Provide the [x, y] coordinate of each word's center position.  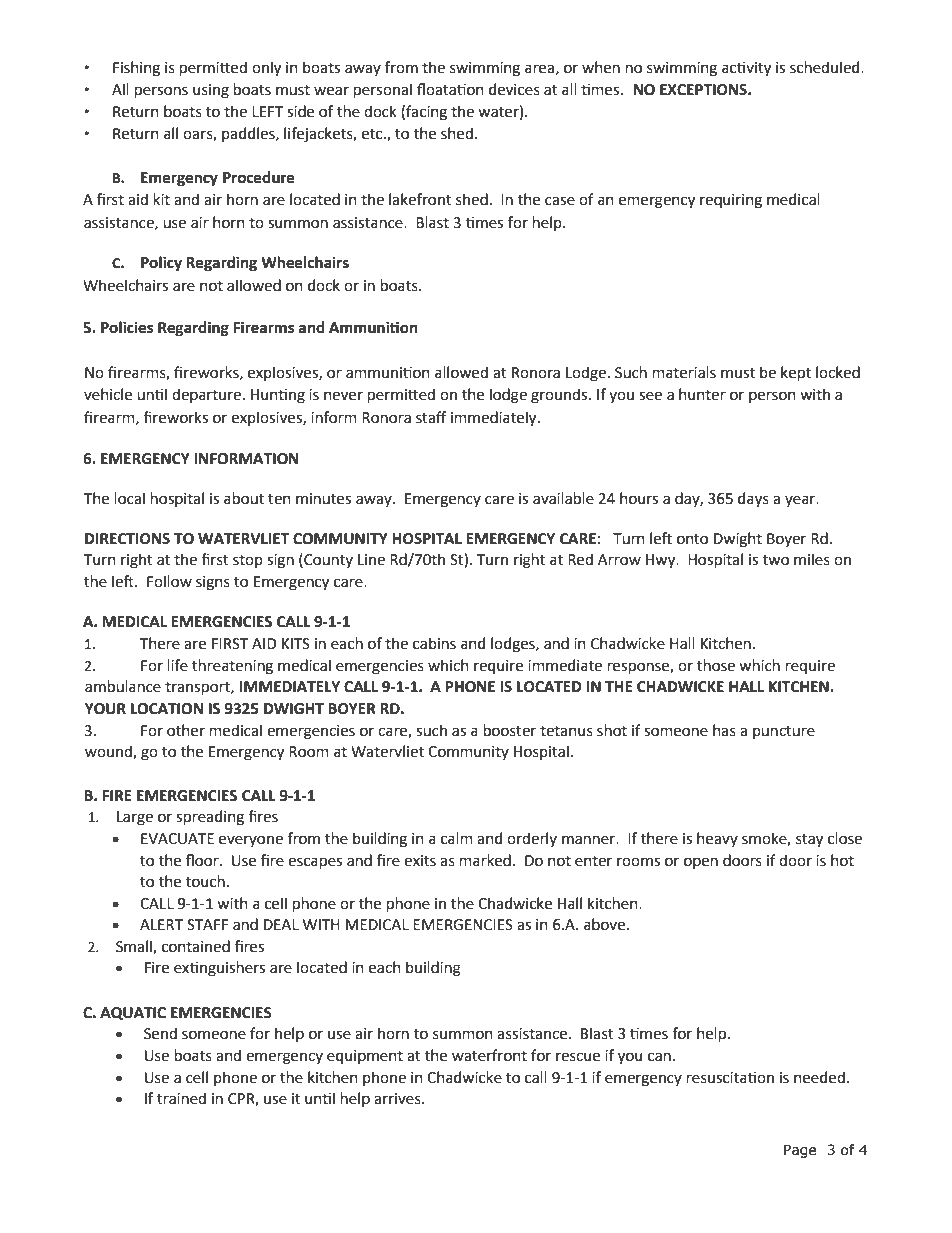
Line [371, 560]
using [211, 91]
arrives [398, 1099]
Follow [169, 581]
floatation [450, 89]
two [776, 560]
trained [181, 1098]
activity [746, 69]
